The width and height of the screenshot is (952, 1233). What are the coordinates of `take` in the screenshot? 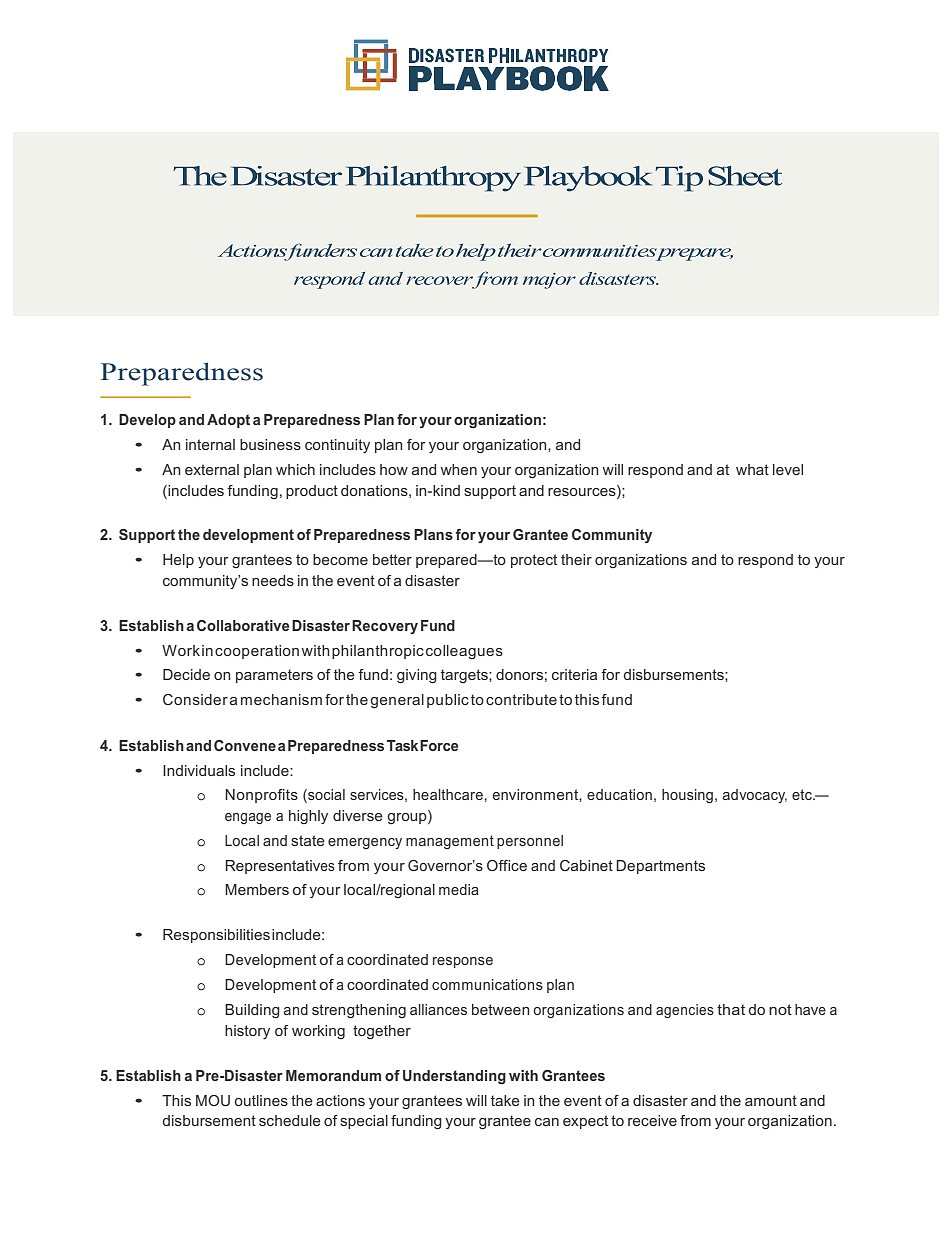 It's located at (505, 1100).
